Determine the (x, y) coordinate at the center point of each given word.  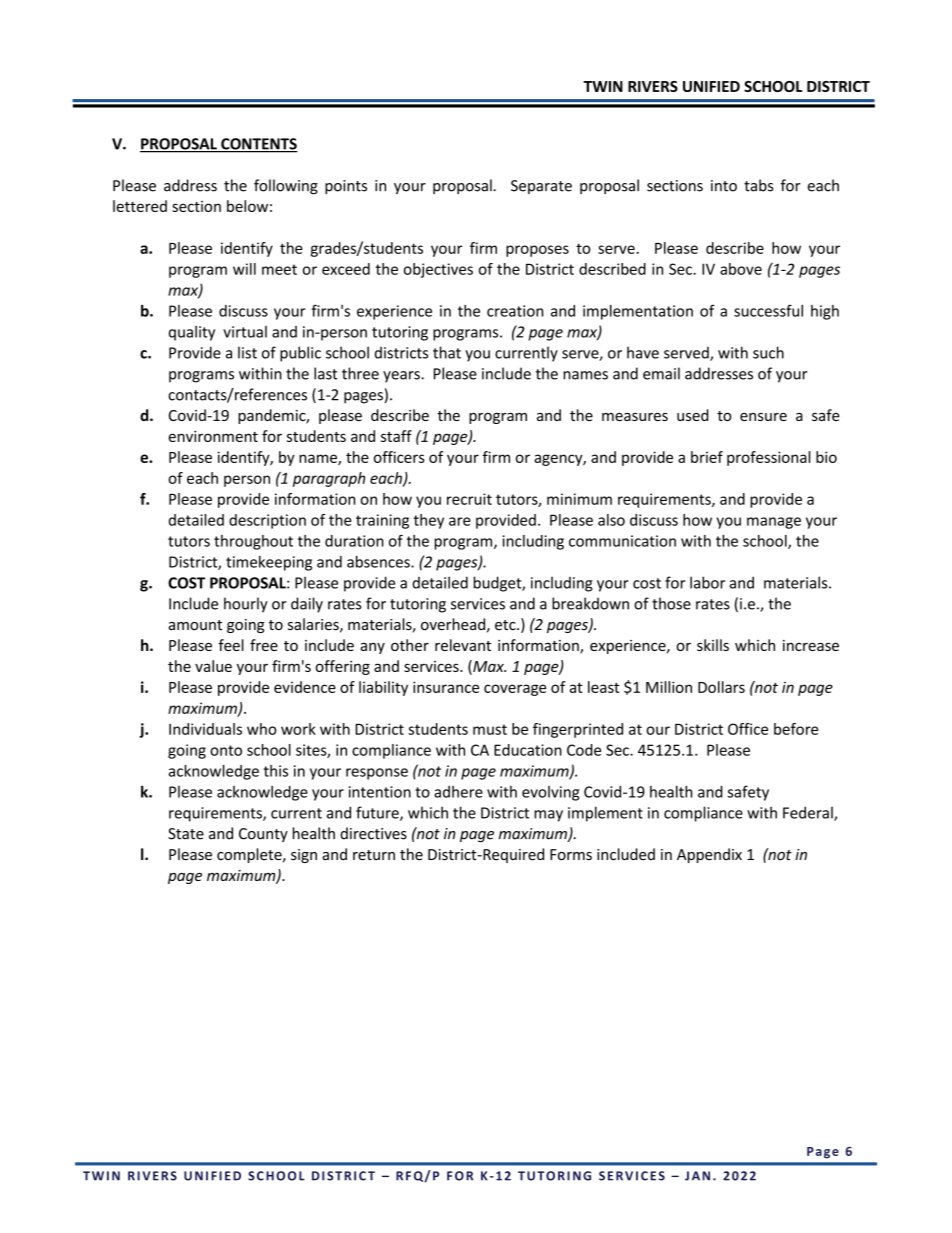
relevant (463, 645)
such (768, 352)
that (447, 352)
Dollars (721, 687)
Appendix (709, 855)
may (548, 816)
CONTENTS (258, 145)
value (213, 666)
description (267, 521)
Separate (541, 187)
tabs (758, 185)
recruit (469, 499)
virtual (245, 332)
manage (774, 523)
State (186, 834)
